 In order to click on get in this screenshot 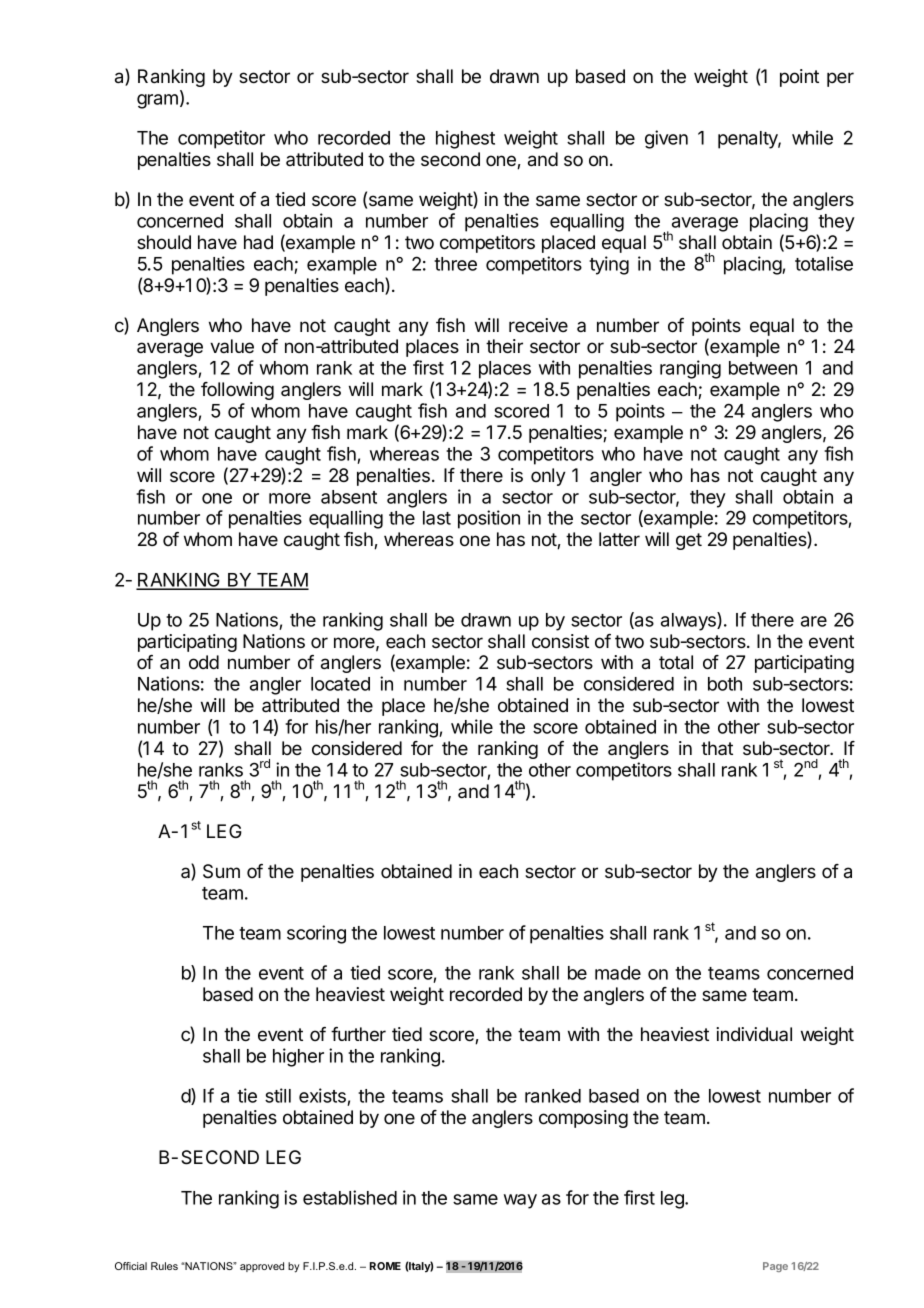, I will do `click(689, 541)`.
